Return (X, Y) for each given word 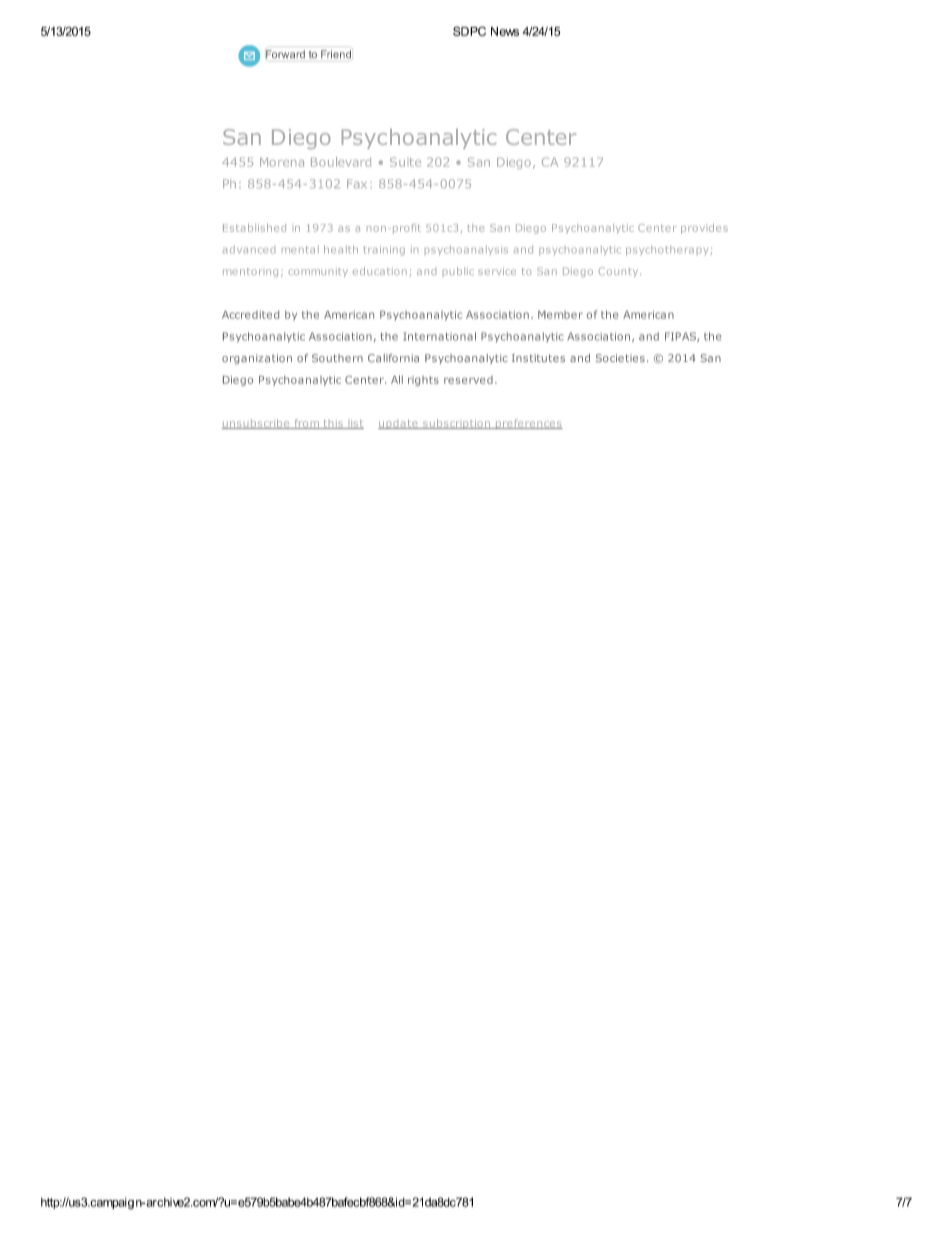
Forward (285, 54)
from (307, 424)
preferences (528, 424)
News (505, 31)
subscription (456, 424)
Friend (336, 54)
